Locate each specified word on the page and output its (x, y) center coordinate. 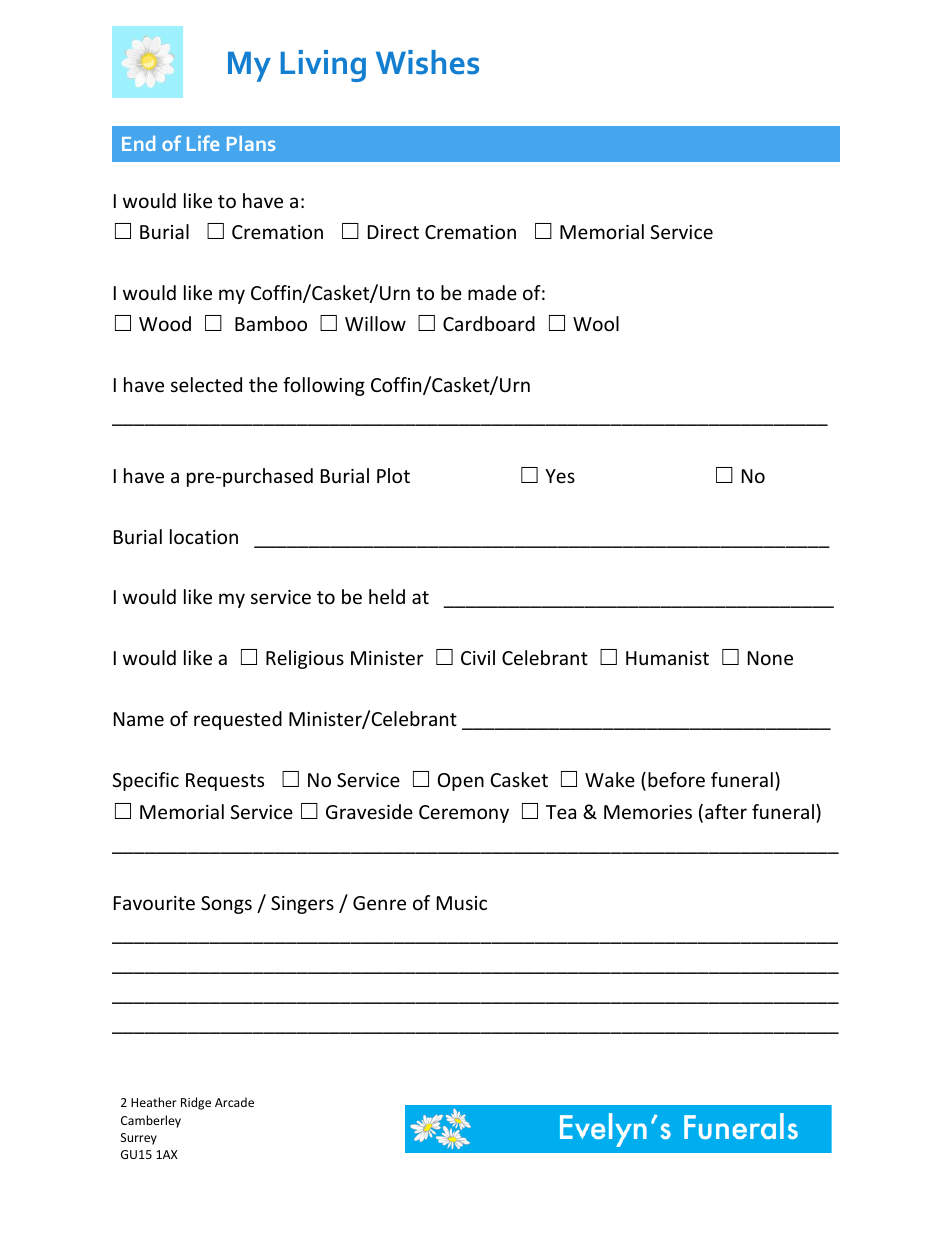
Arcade (234, 1102)
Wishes (427, 62)
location (204, 536)
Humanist (667, 658)
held (387, 596)
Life (203, 143)
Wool (596, 323)
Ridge (196, 1103)
